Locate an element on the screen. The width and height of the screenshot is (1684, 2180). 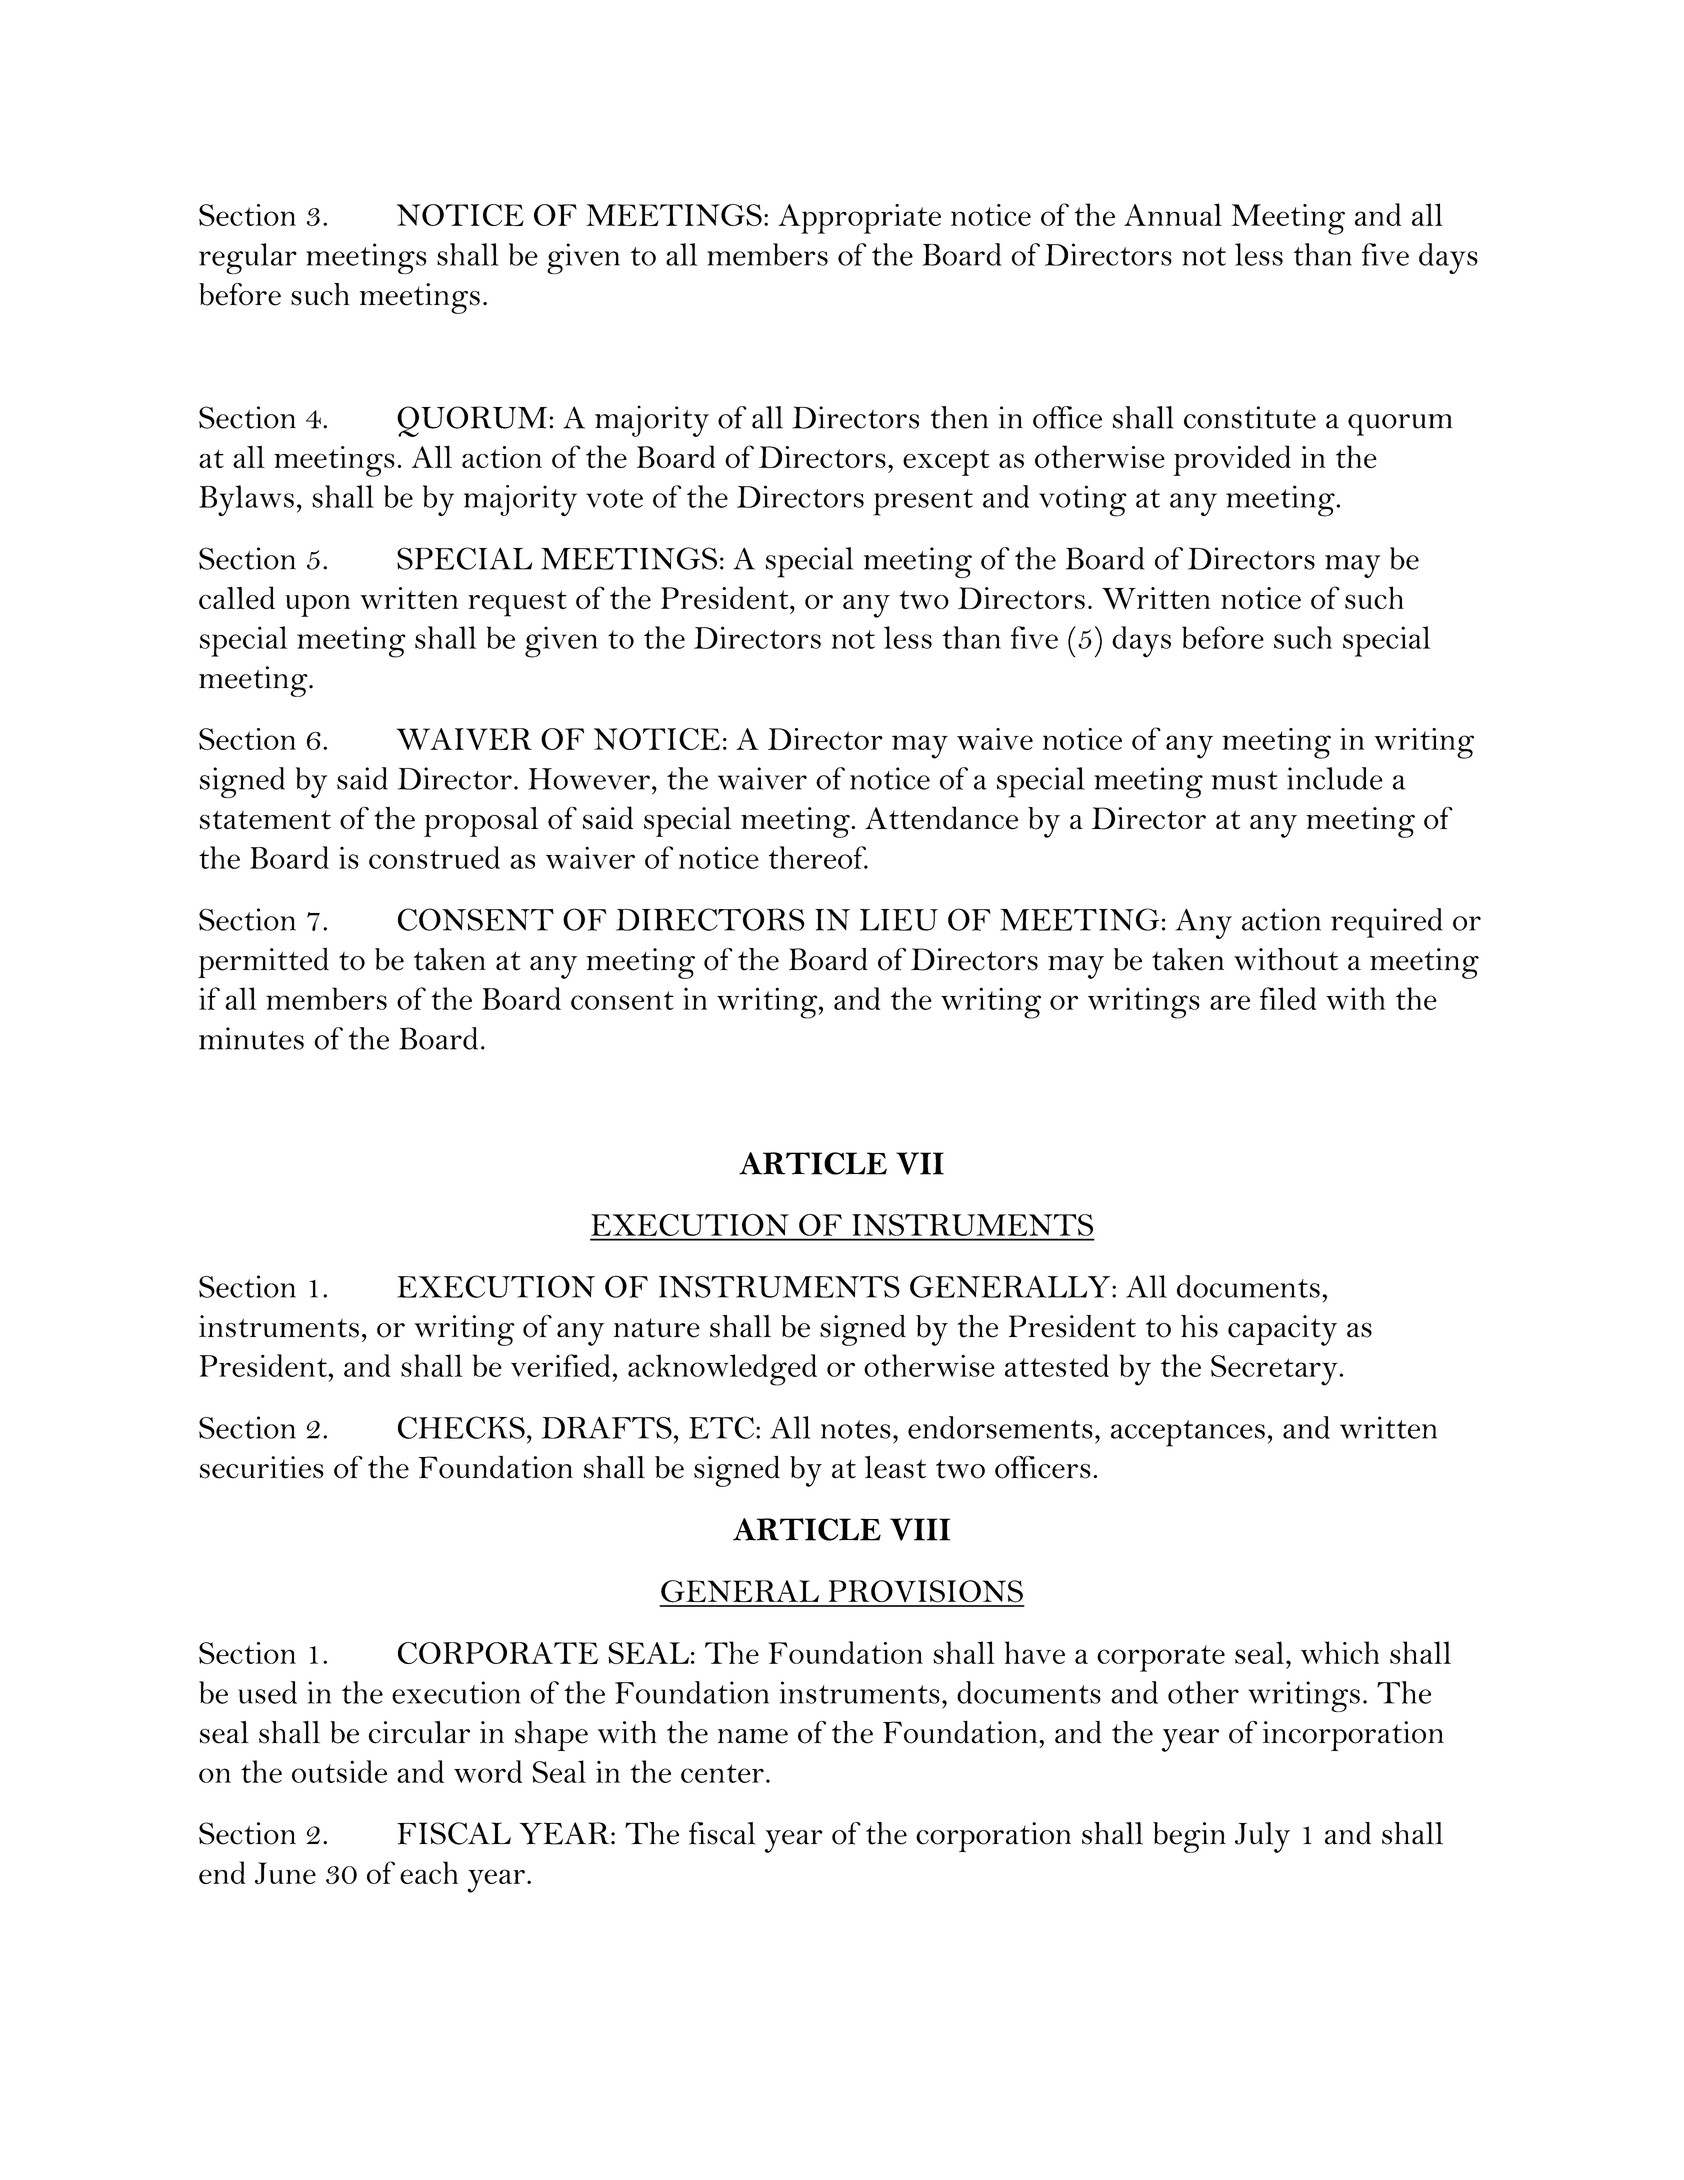
Appropriate is located at coordinates (859, 219).
